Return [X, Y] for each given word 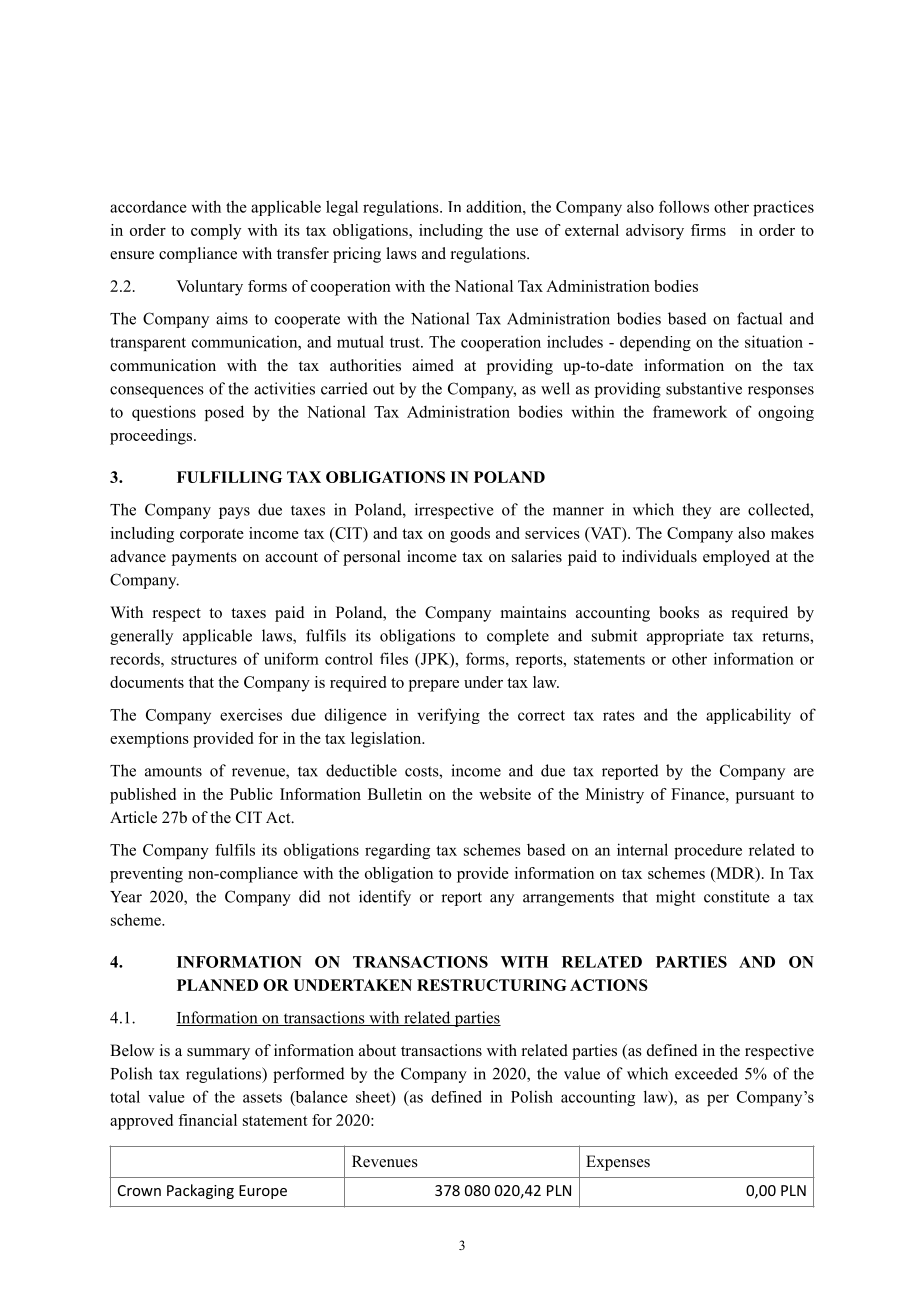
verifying [448, 716]
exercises [251, 714]
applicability [748, 716]
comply [216, 232]
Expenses [618, 1163]
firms [708, 230]
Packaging [200, 1191]
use [527, 232]
